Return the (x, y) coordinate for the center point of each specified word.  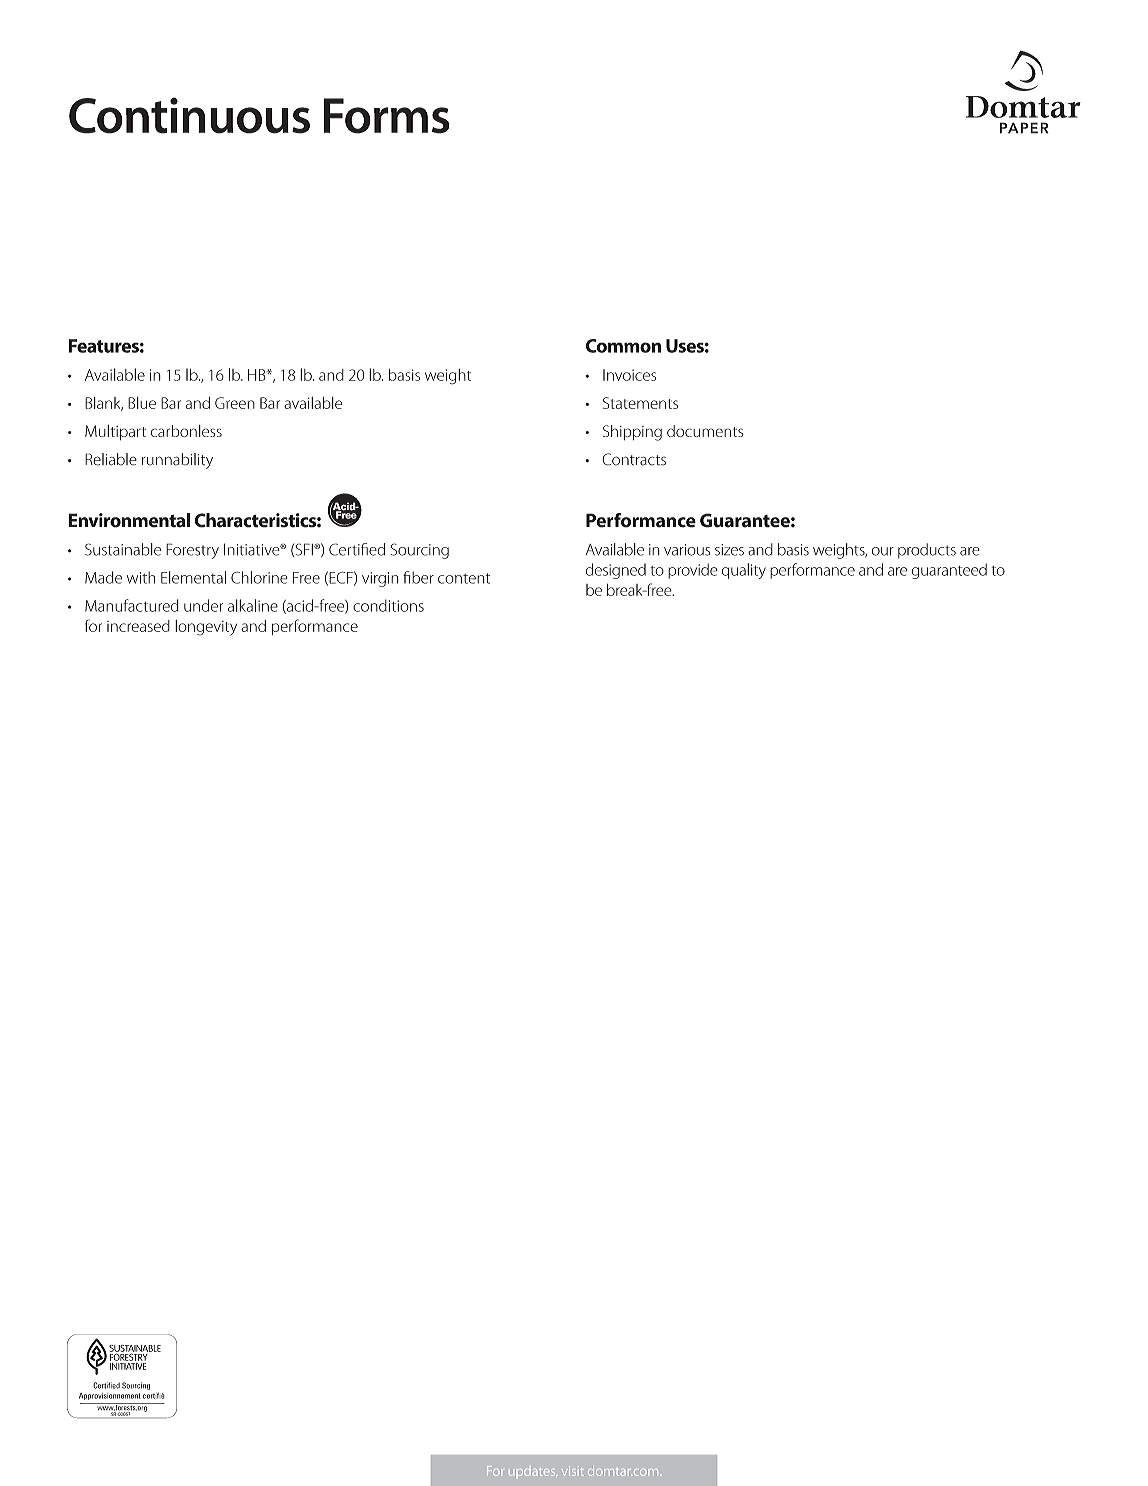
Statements (640, 403)
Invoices (629, 375)
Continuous (189, 116)
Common (623, 346)
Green (235, 403)
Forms (386, 116)
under (203, 605)
